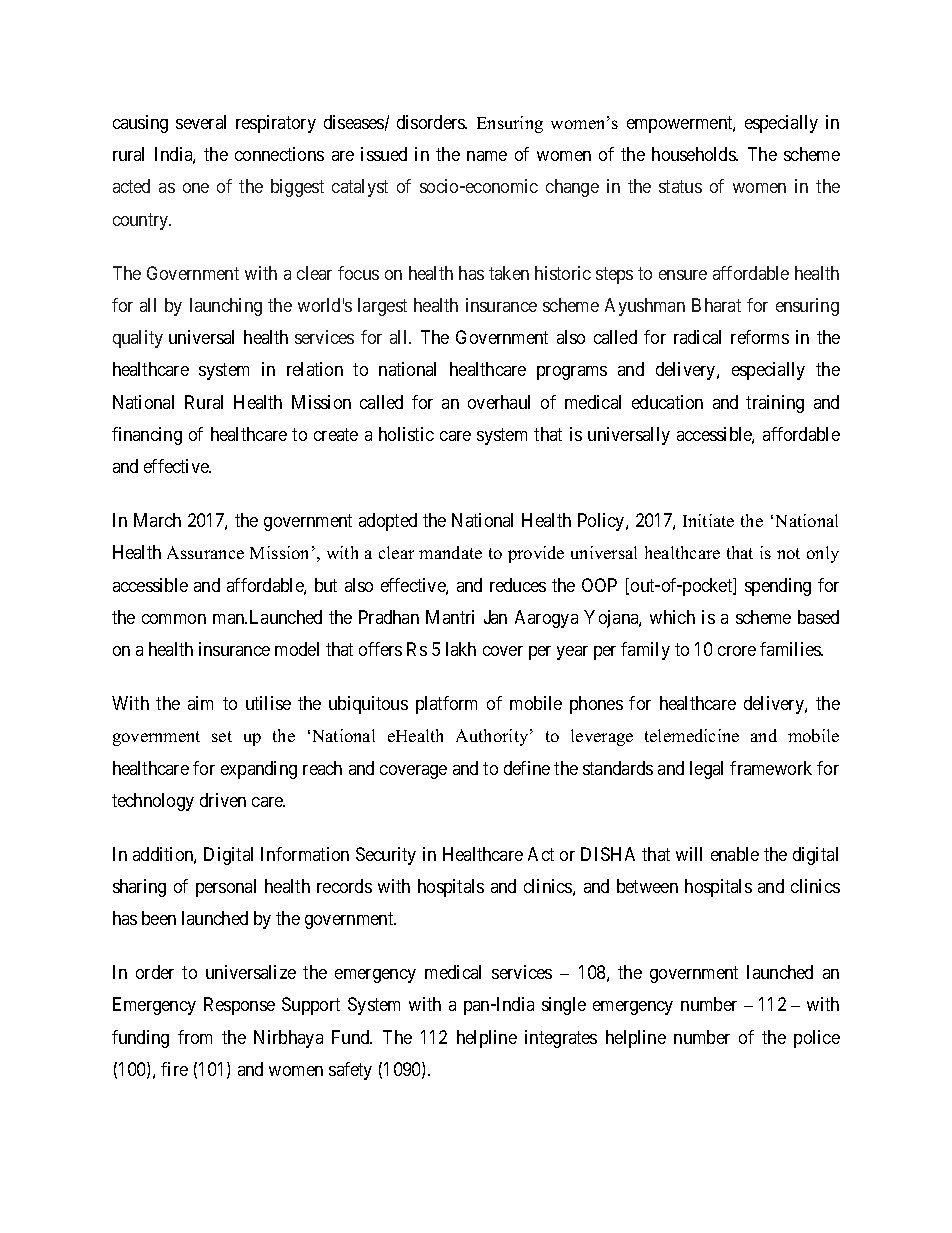 The image size is (952, 1233). Describe the element at coordinates (735, 854) in the image. I see `enable` at that location.
